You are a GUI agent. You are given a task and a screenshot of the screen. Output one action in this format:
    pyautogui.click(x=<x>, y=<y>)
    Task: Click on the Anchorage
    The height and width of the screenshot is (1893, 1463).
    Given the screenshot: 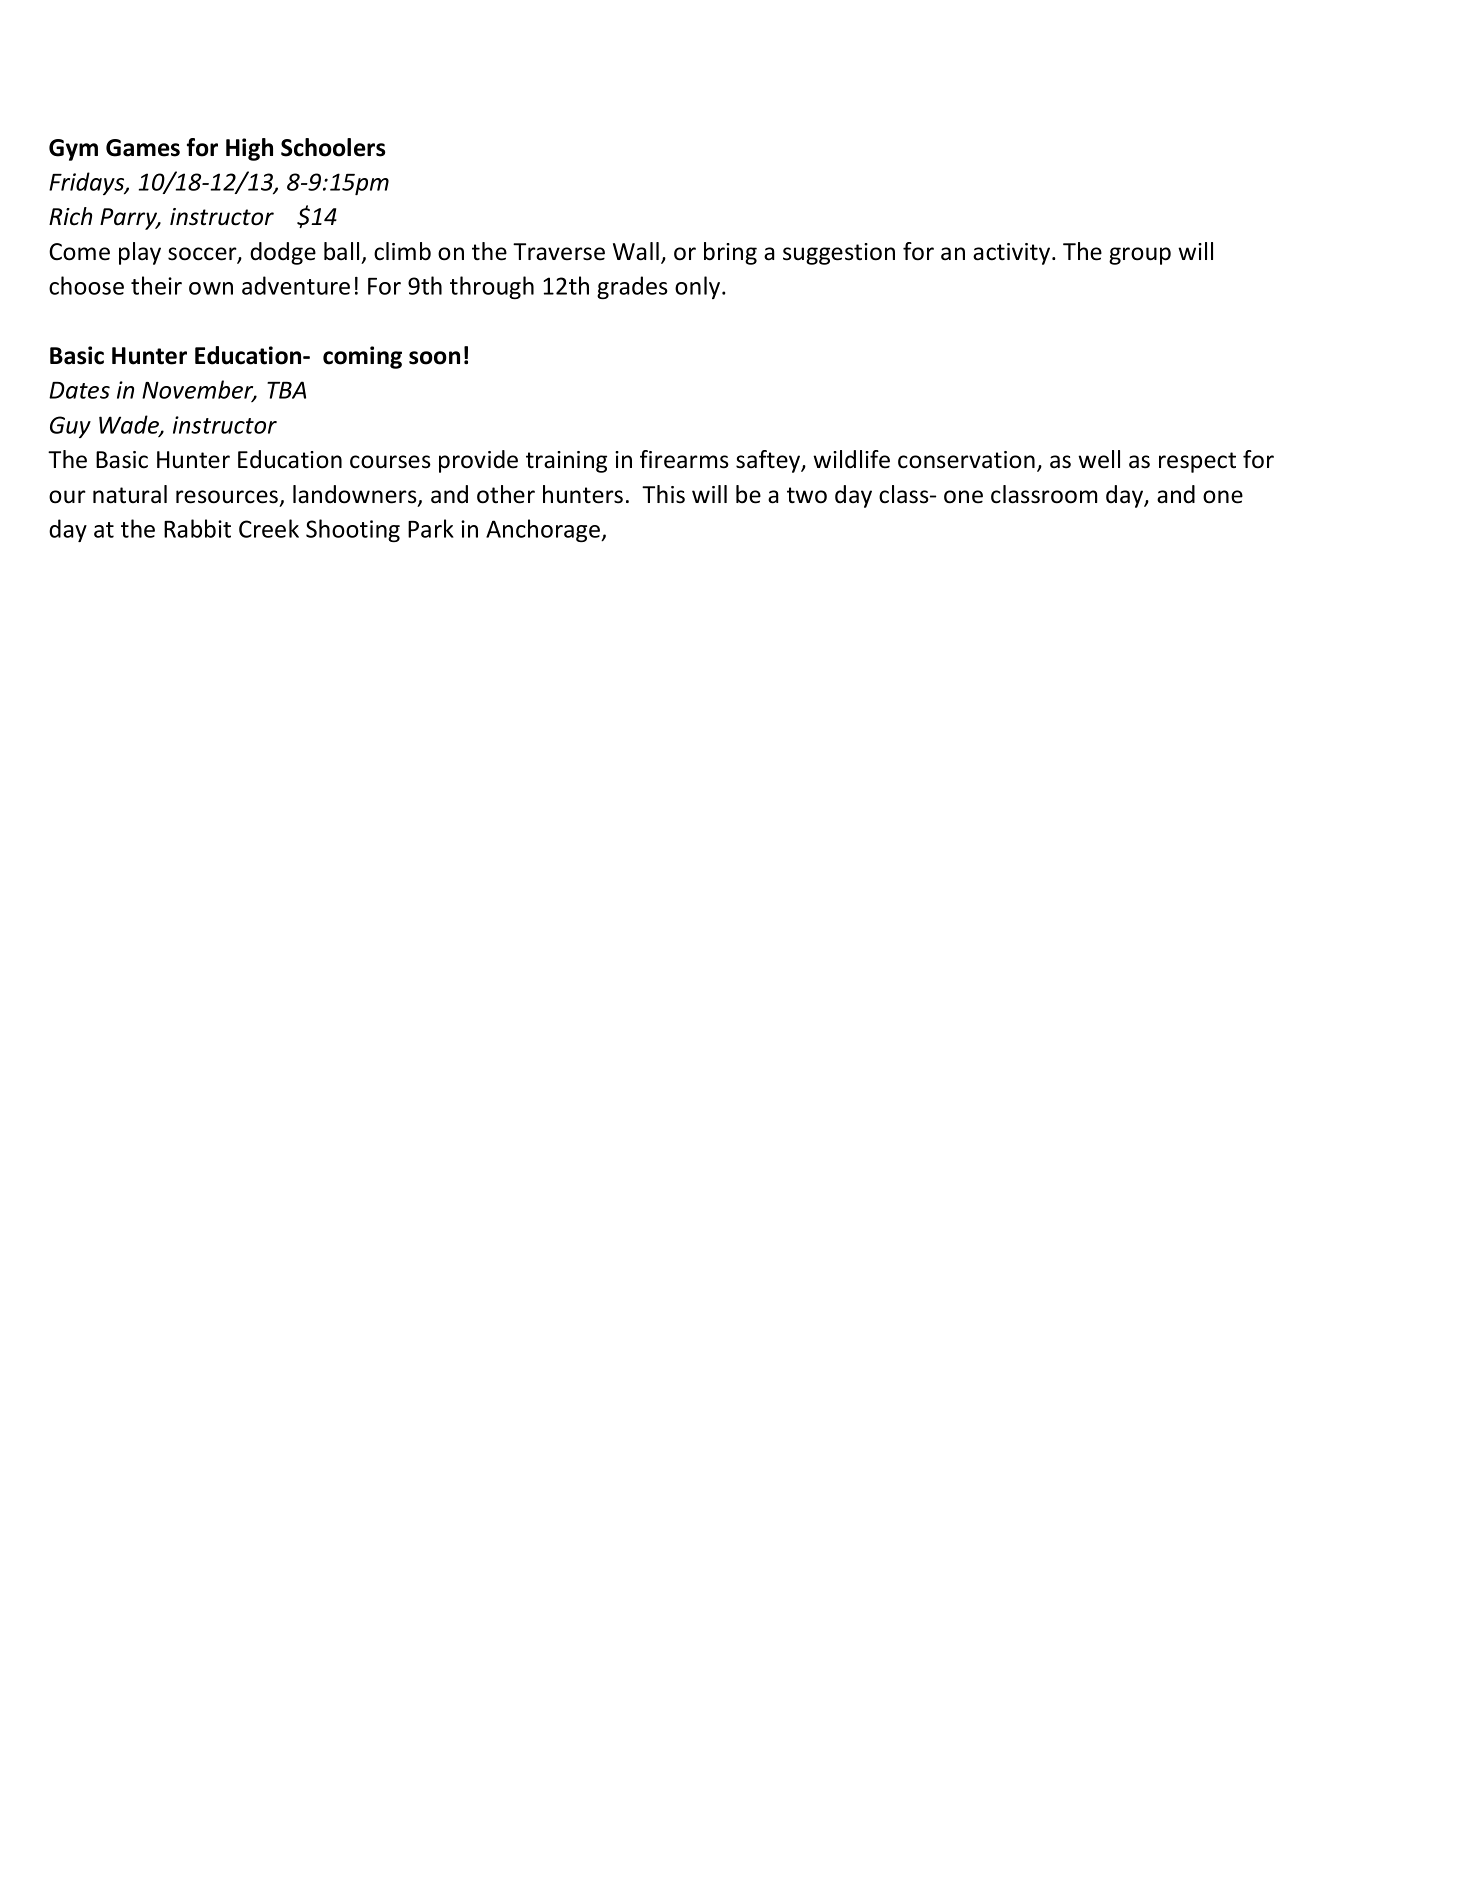 What is the action you would take?
    pyautogui.click(x=544, y=530)
